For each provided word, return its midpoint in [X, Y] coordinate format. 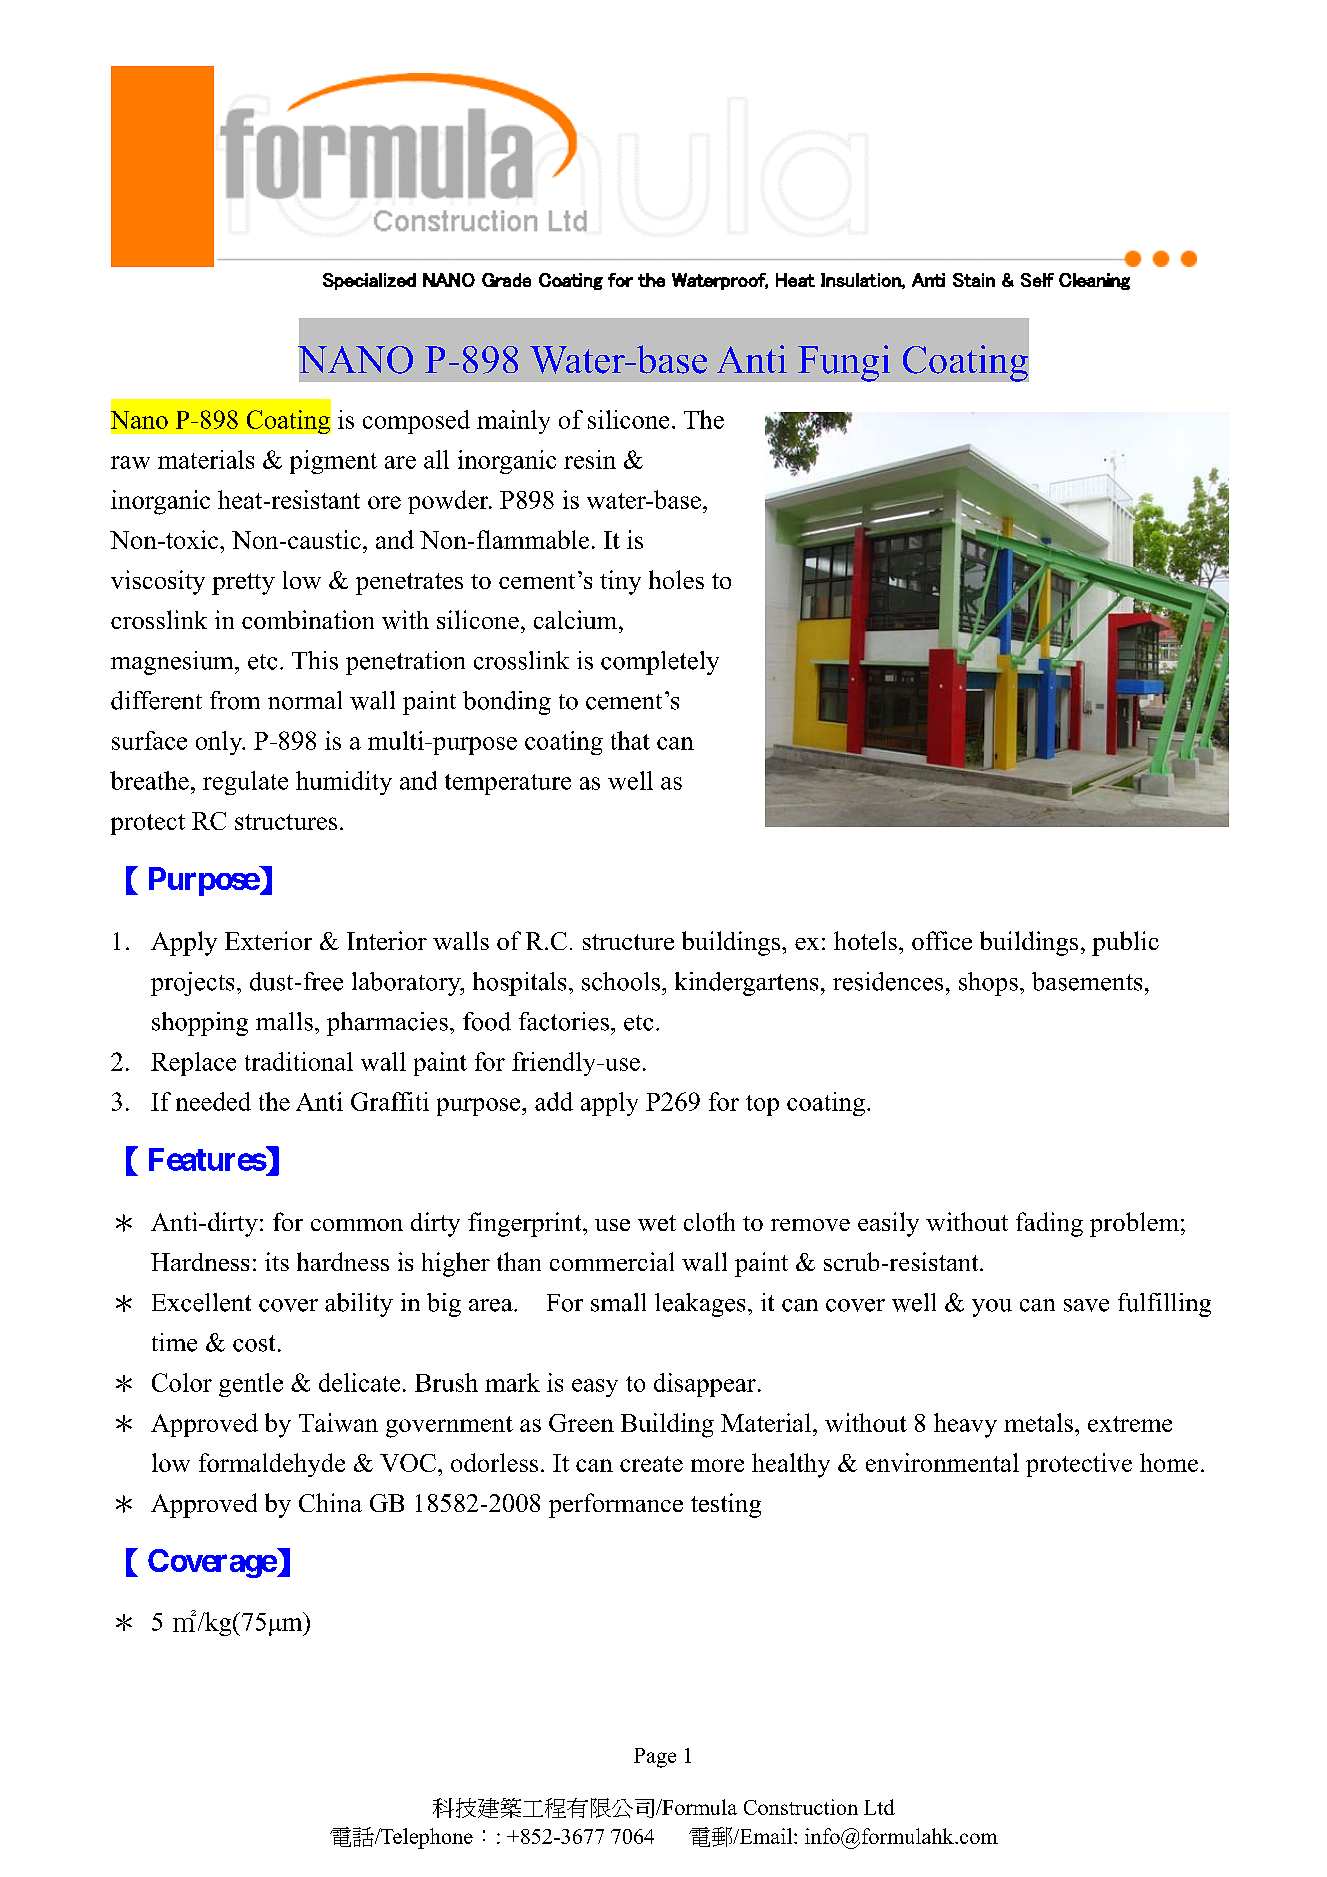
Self [1037, 280]
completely [660, 663]
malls [284, 1021]
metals [1038, 1422]
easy [595, 1388]
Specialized [369, 281]
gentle [251, 1385]
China [330, 1502]
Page [655, 1758]
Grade [506, 280]
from [235, 700]
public [1125, 943]
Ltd [879, 1807]
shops [988, 984]
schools [622, 981]
